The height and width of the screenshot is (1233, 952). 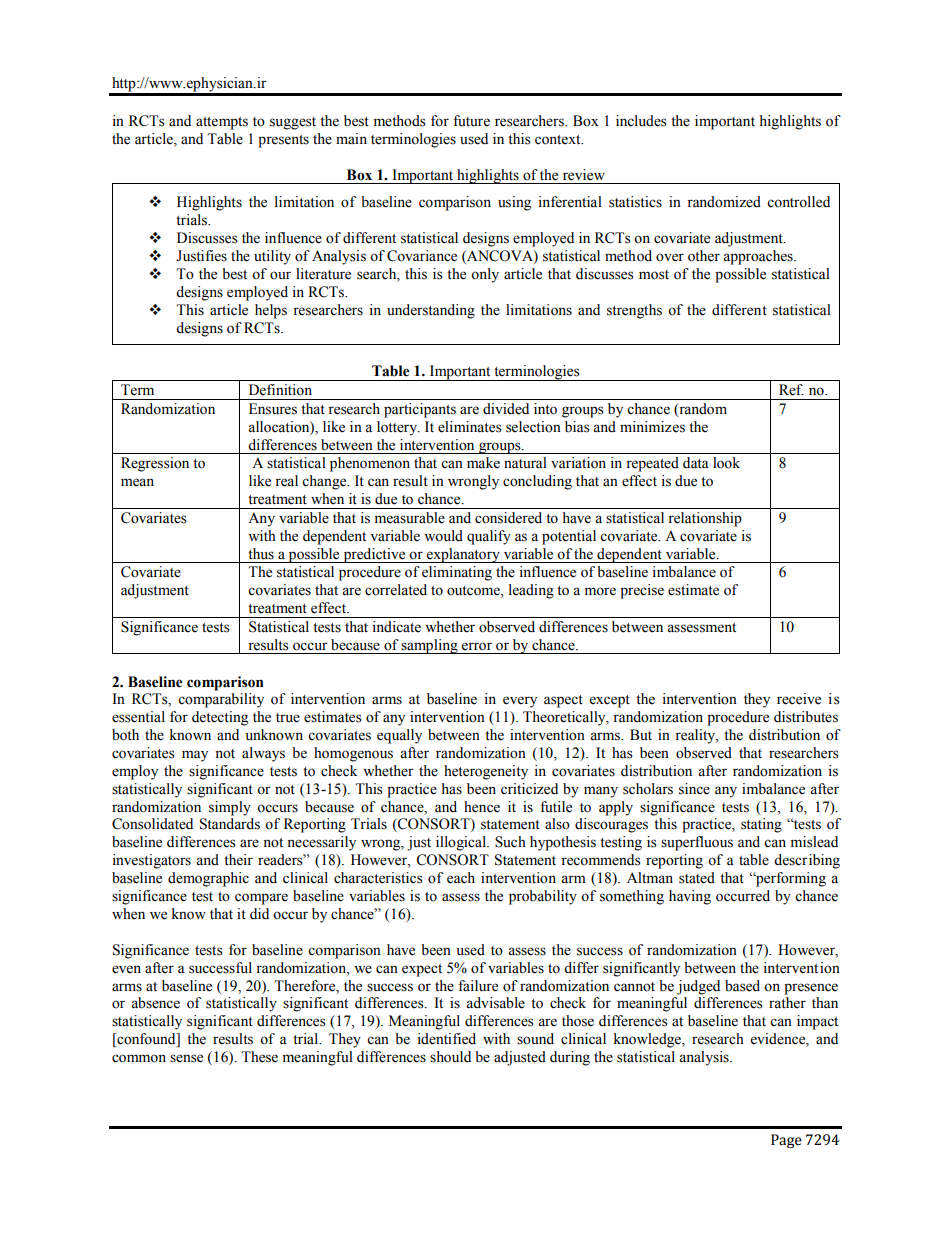 What do you see at coordinates (798, 202) in the screenshot?
I see `controlled` at bounding box center [798, 202].
